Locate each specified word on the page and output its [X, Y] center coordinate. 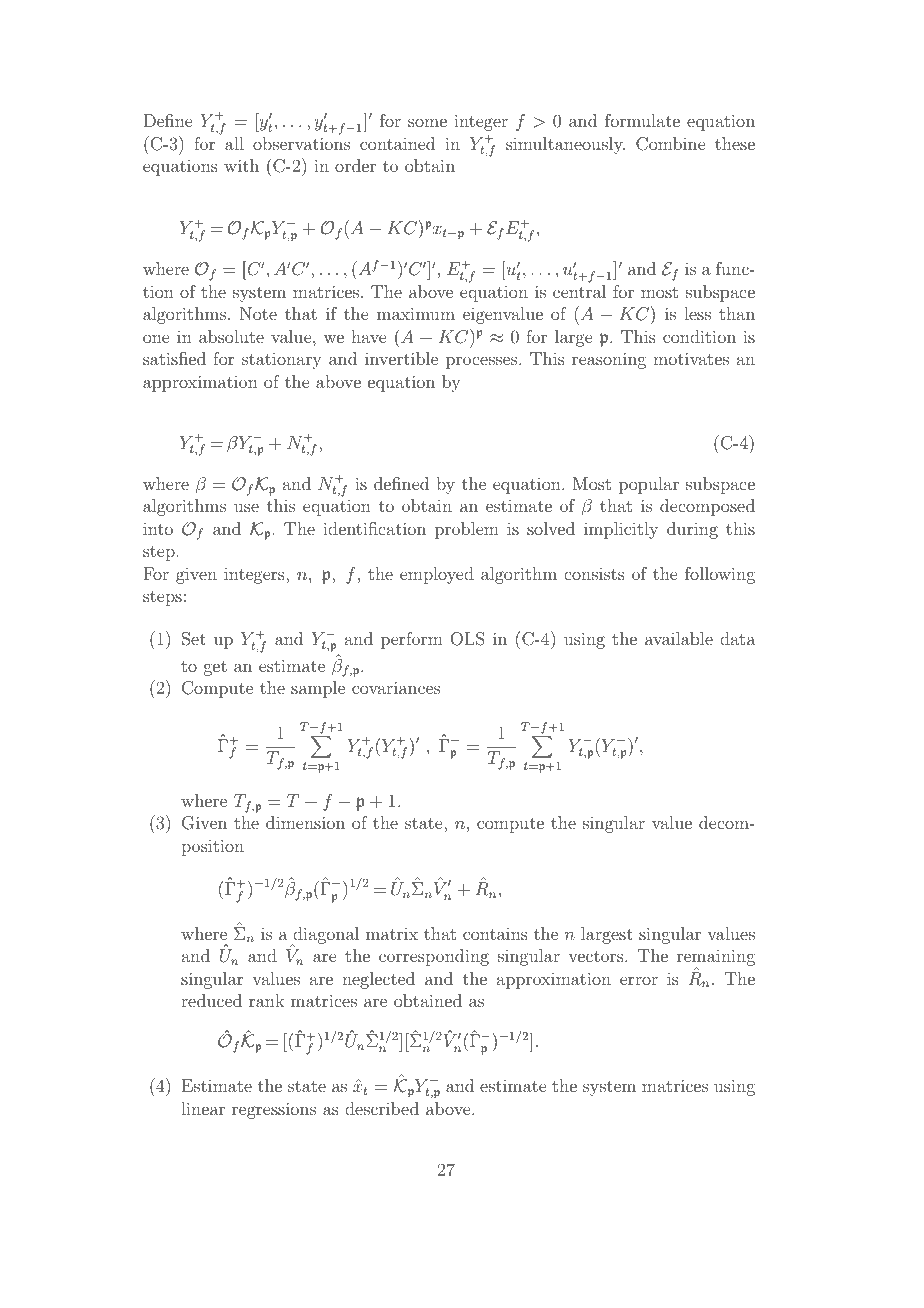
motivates [691, 358]
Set [194, 639]
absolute [231, 336]
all [234, 143]
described [382, 1108]
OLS [467, 639]
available [679, 638]
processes [481, 362]
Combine [670, 144]
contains [495, 933]
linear [203, 1108]
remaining [716, 959]
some [427, 122]
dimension [305, 822]
